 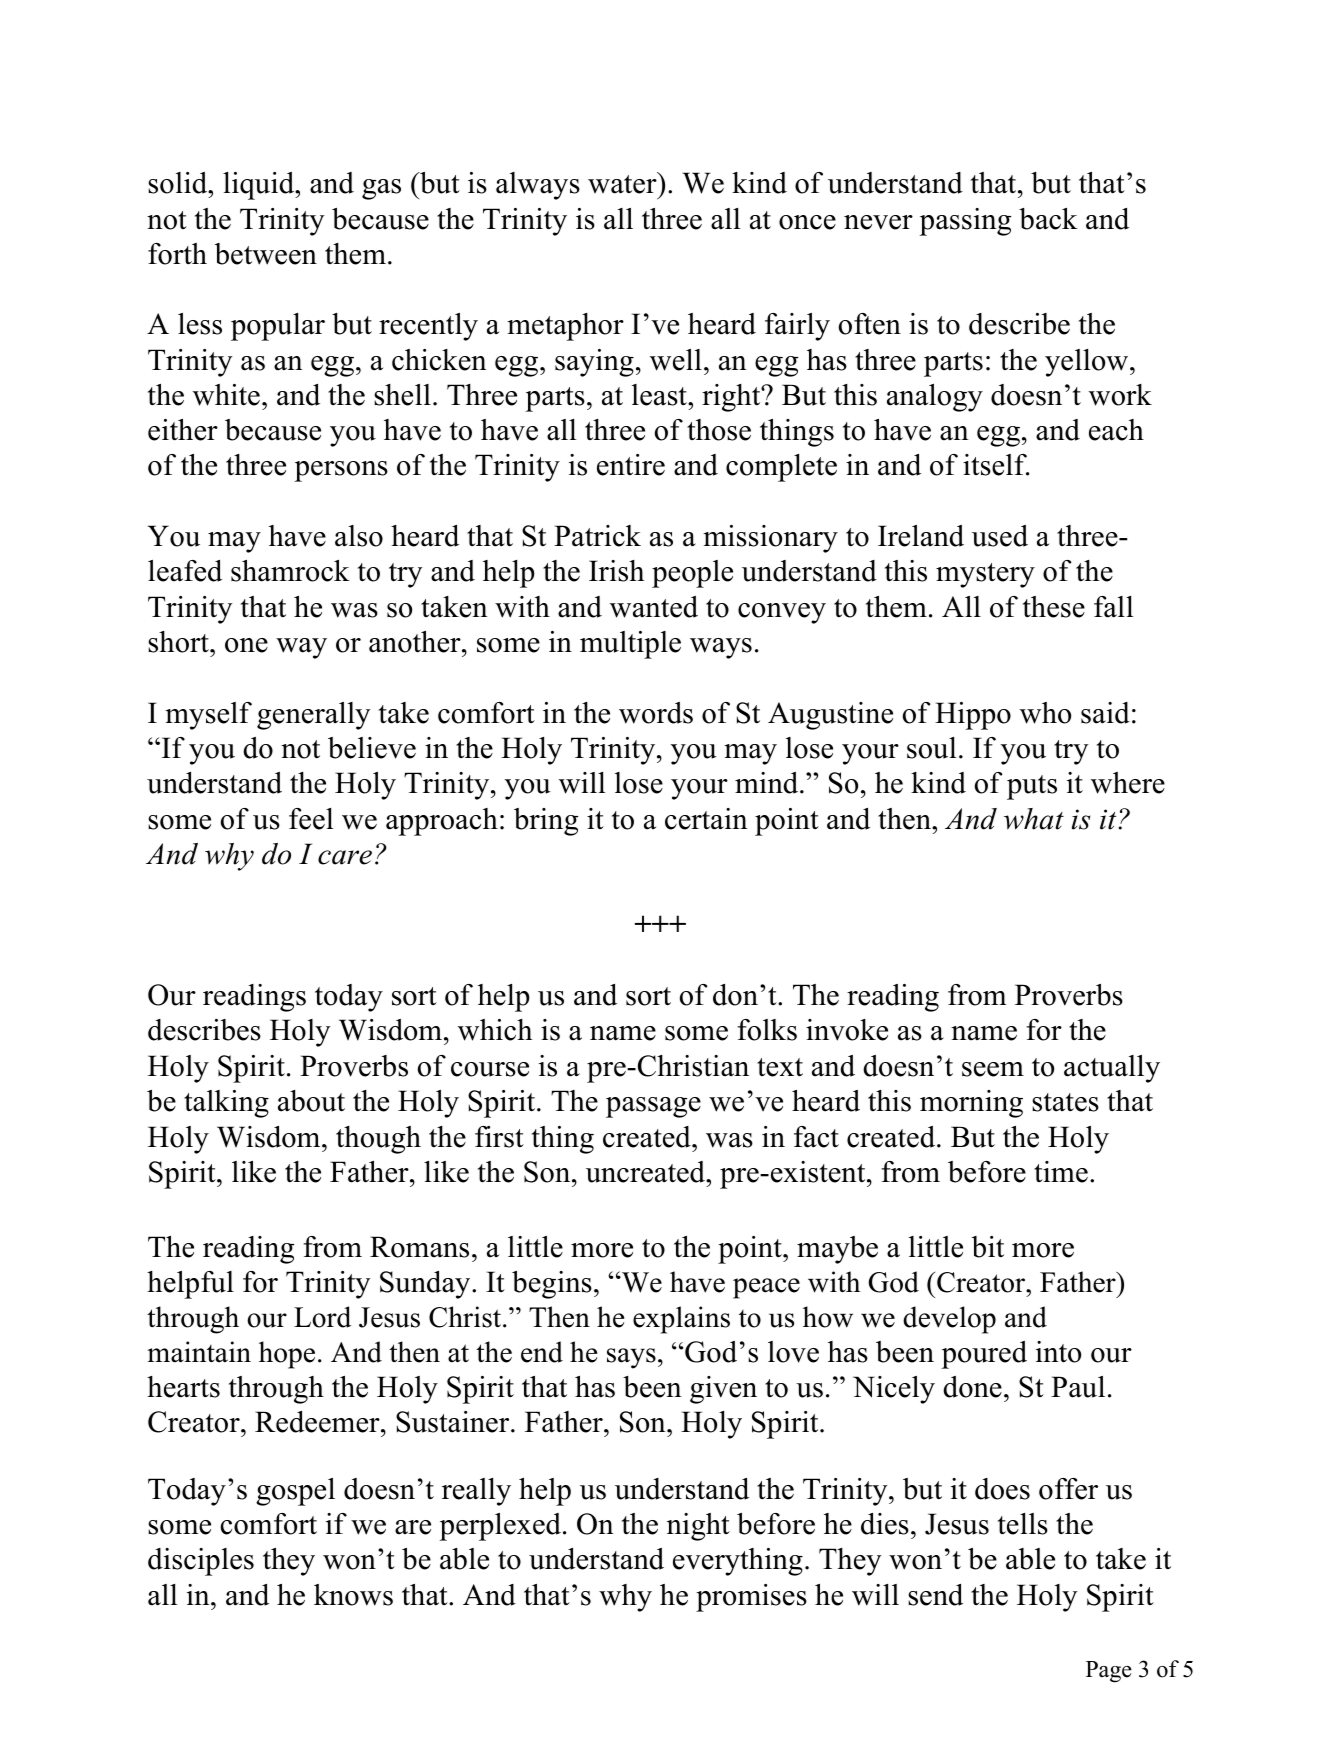 I want to click on mystery, so click(x=985, y=575).
